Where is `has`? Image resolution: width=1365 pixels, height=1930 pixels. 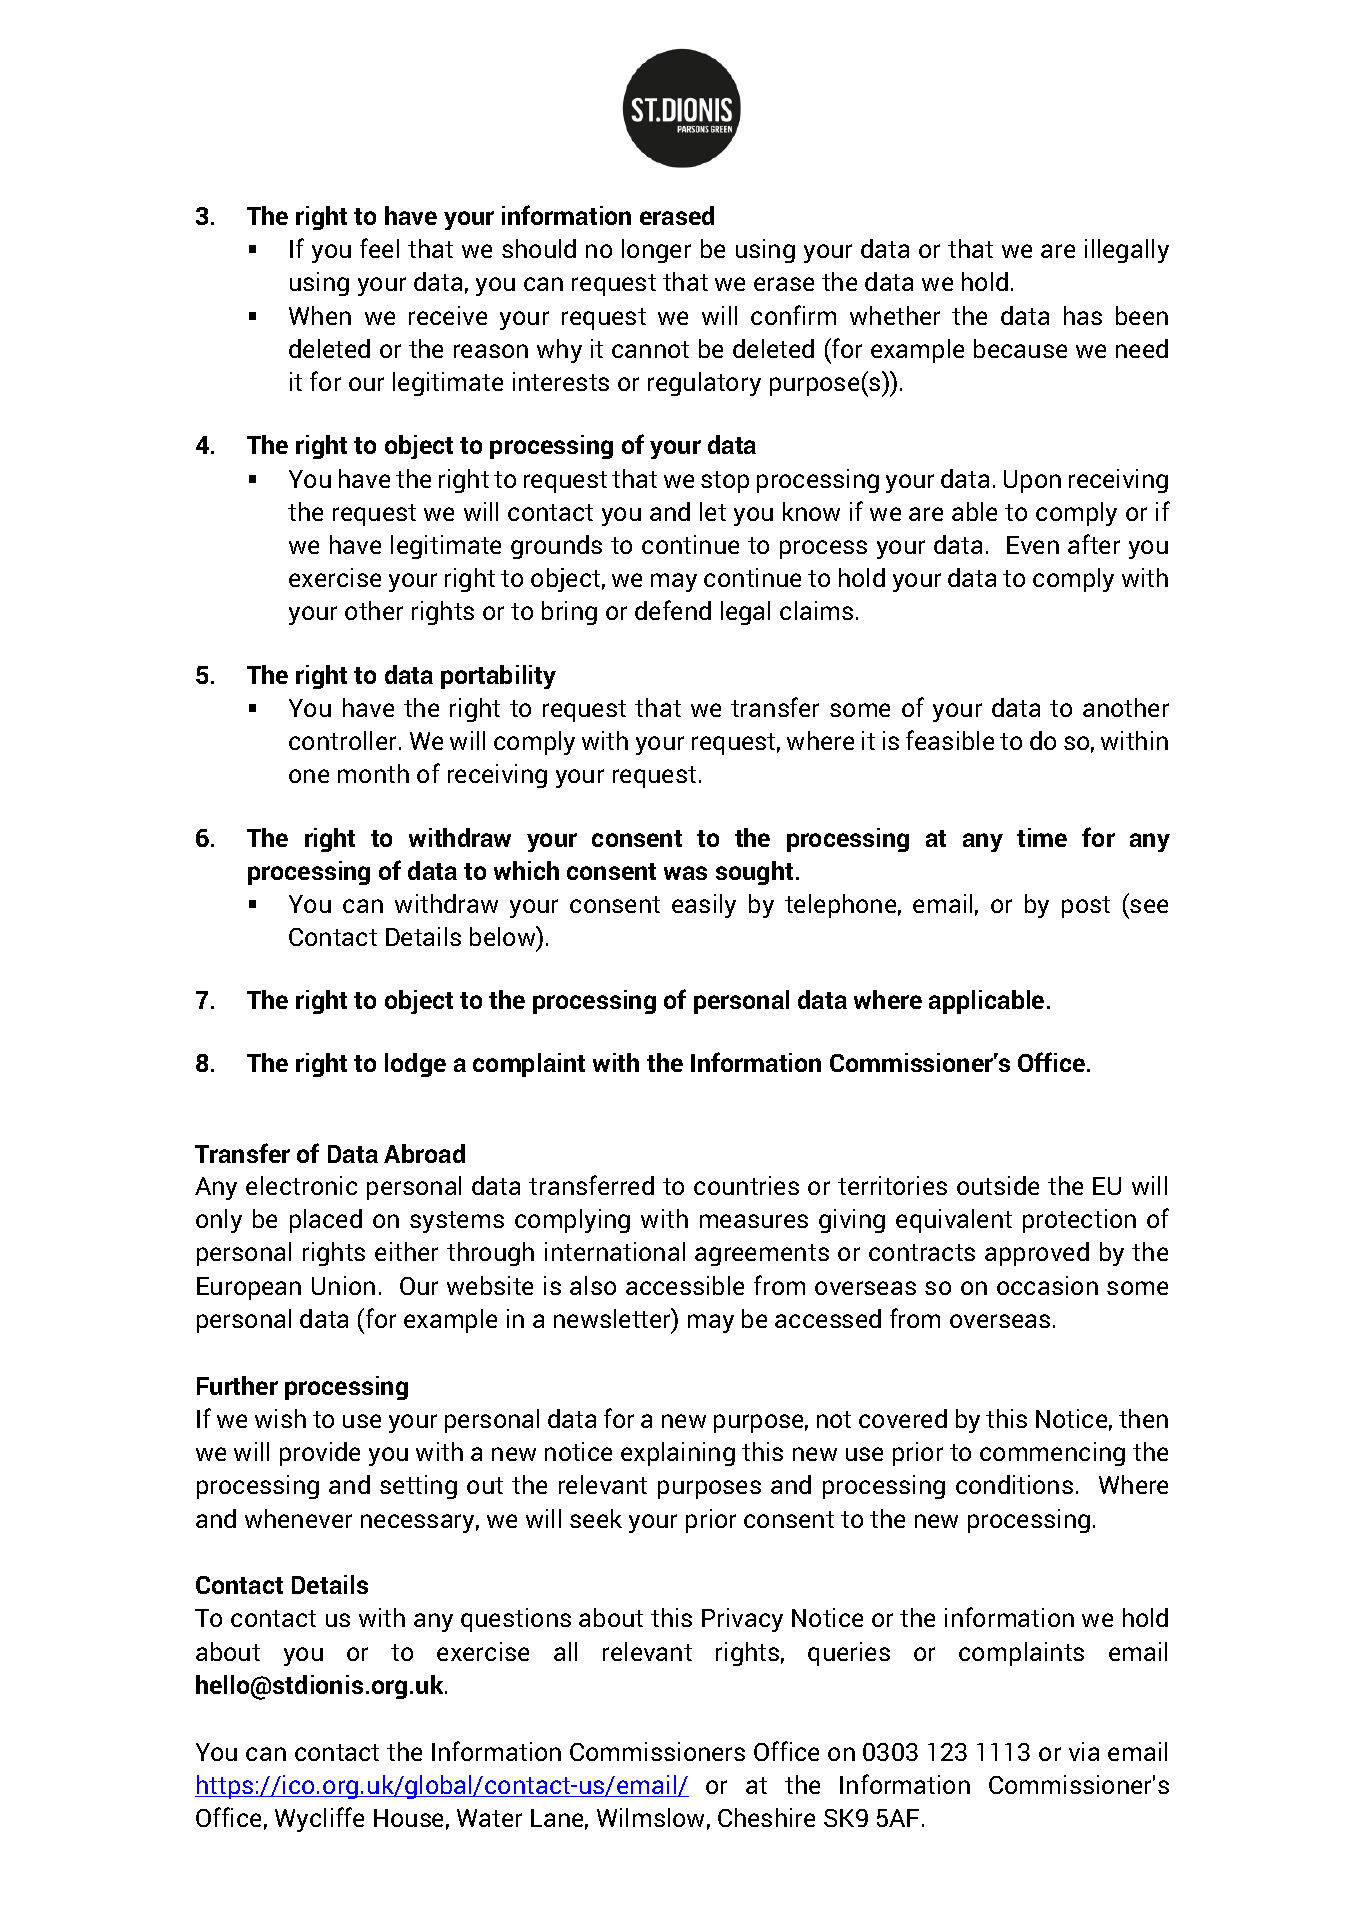
has is located at coordinates (1083, 315).
